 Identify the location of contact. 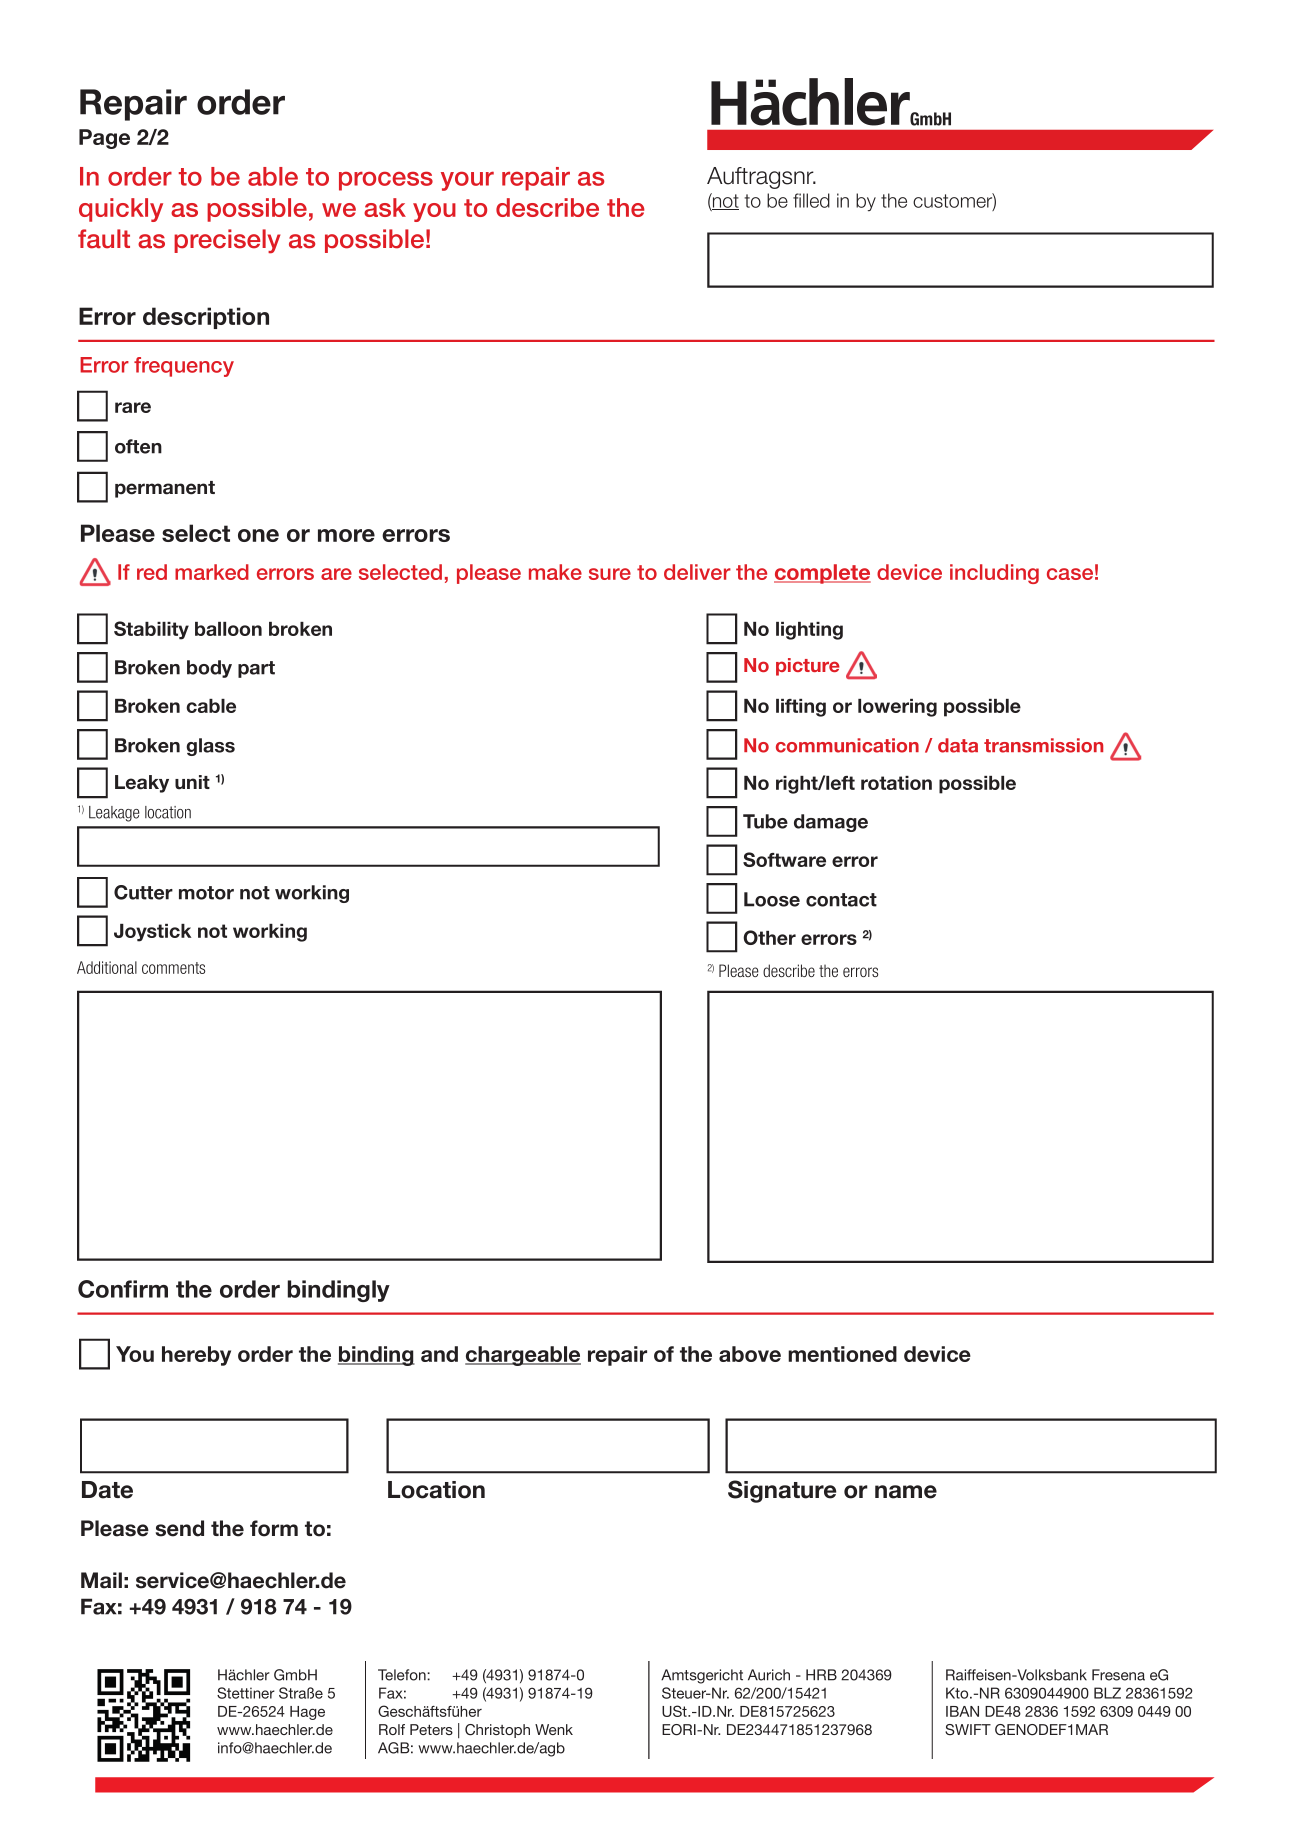
(841, 900).
